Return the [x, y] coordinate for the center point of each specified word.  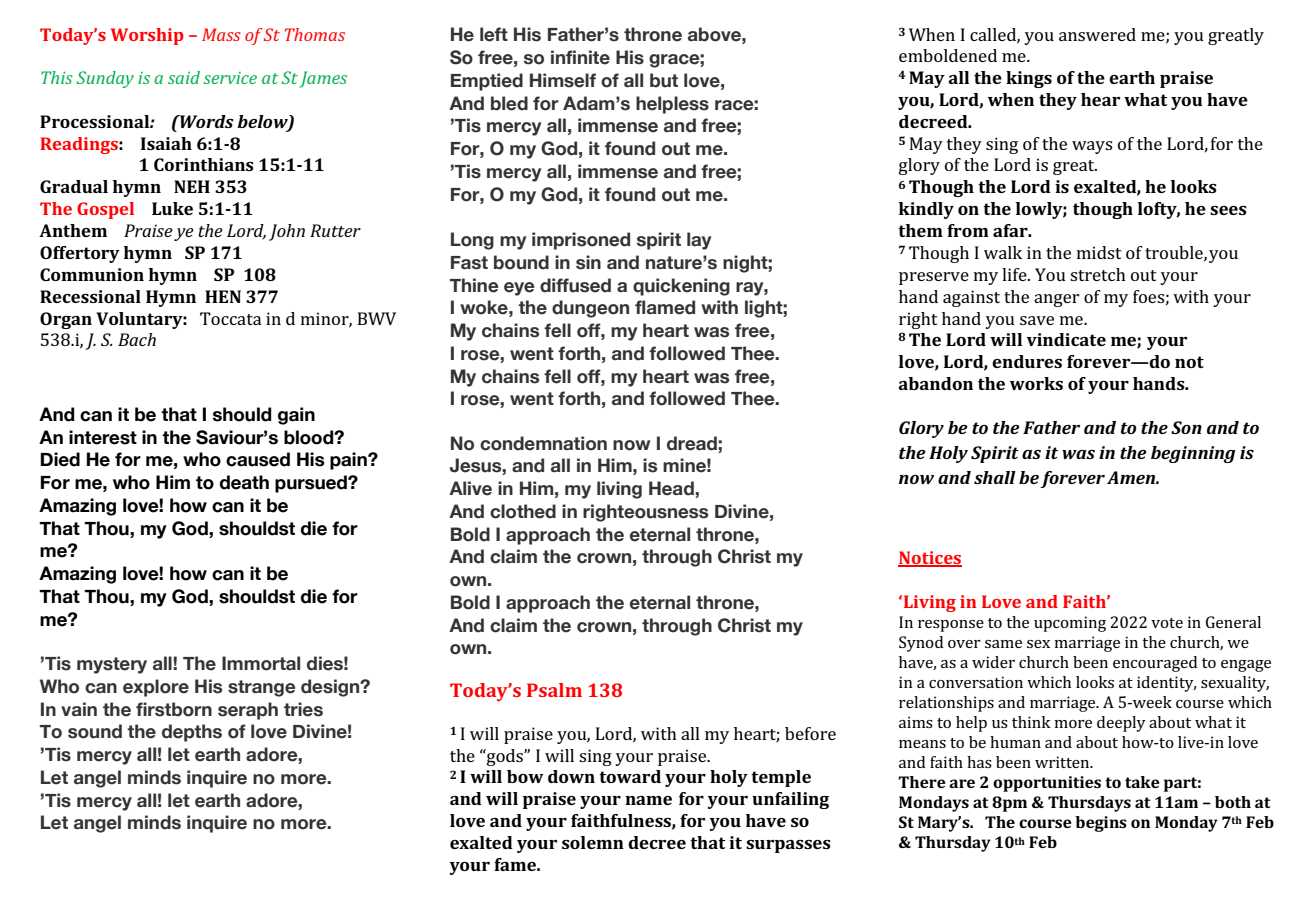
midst [1099, 252]
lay [699, 241]
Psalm [554, 690]
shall [995, 477]
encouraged [1155, 664]
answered [1097, 34]
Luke [172, 208]
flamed [665, 307]
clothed [523, 511]
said [184, 77]
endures [1027, 361]
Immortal [261, 663]
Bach [137, 339]
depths [192, 733]
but [664, 80]
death [244, 482]
